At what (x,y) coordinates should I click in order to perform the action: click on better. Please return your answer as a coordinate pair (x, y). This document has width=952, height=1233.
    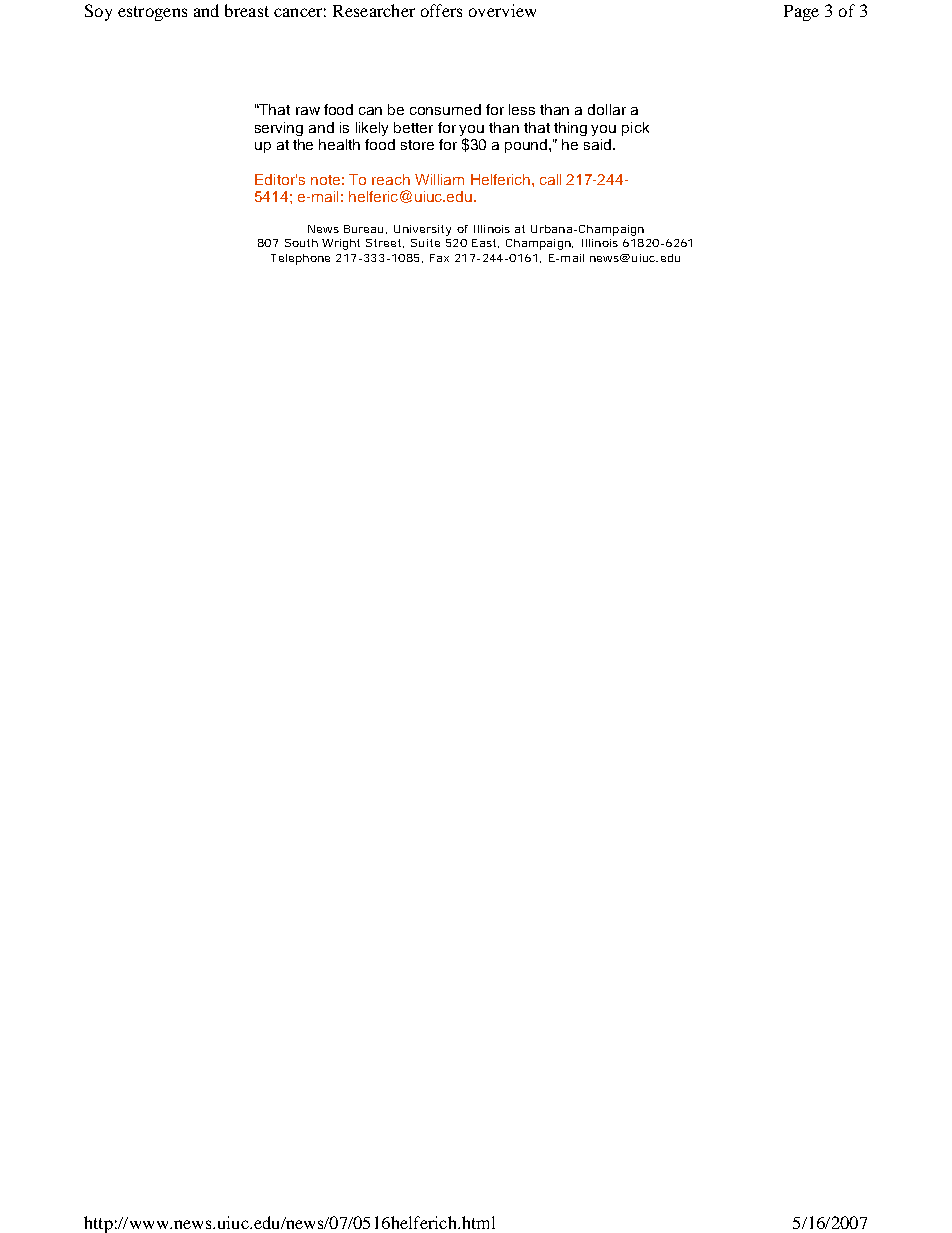
    Looking at the image, I should click on (413, 127).
